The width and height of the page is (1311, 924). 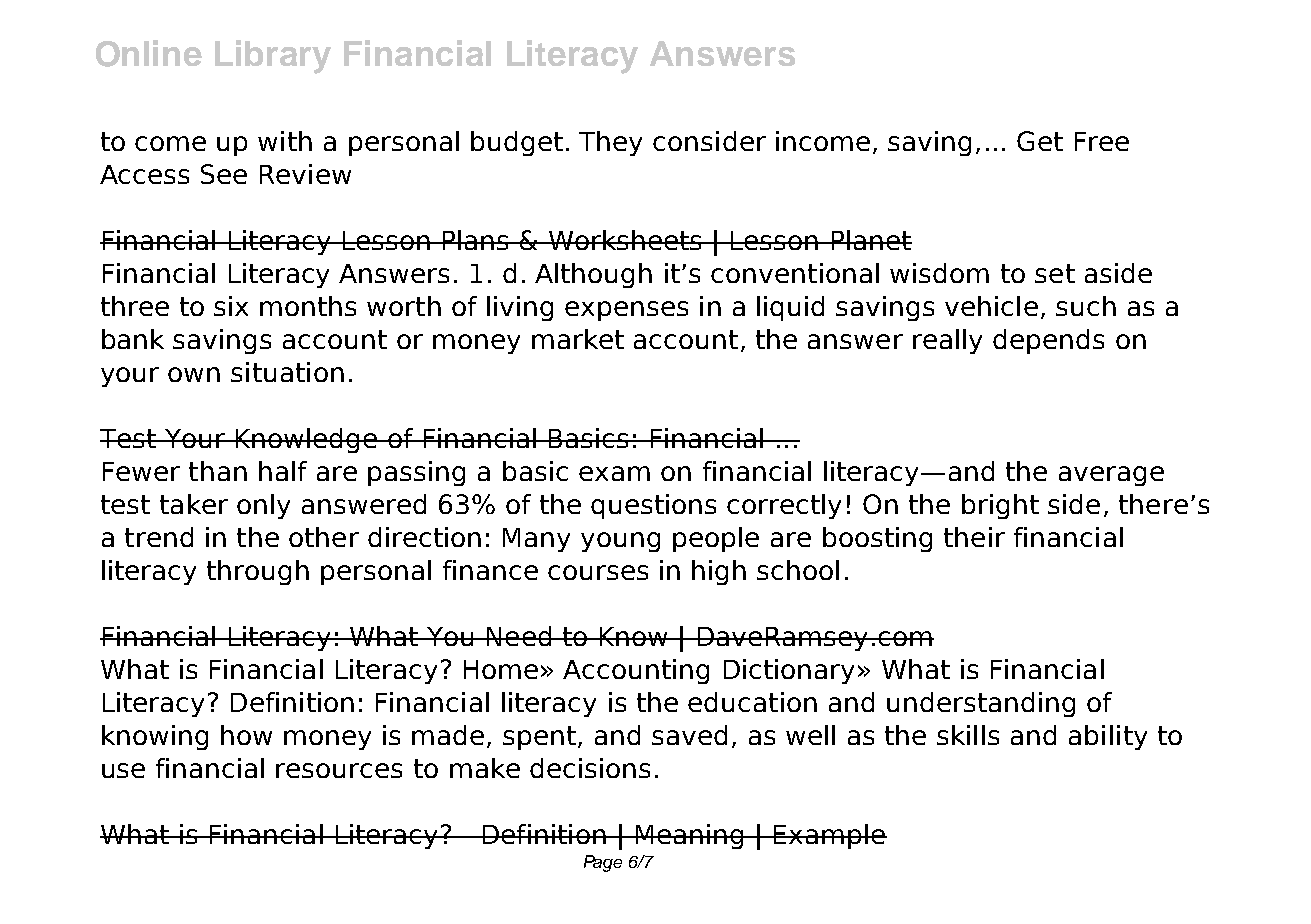 I want to click on wisdom, so click(x=939, y=273).
